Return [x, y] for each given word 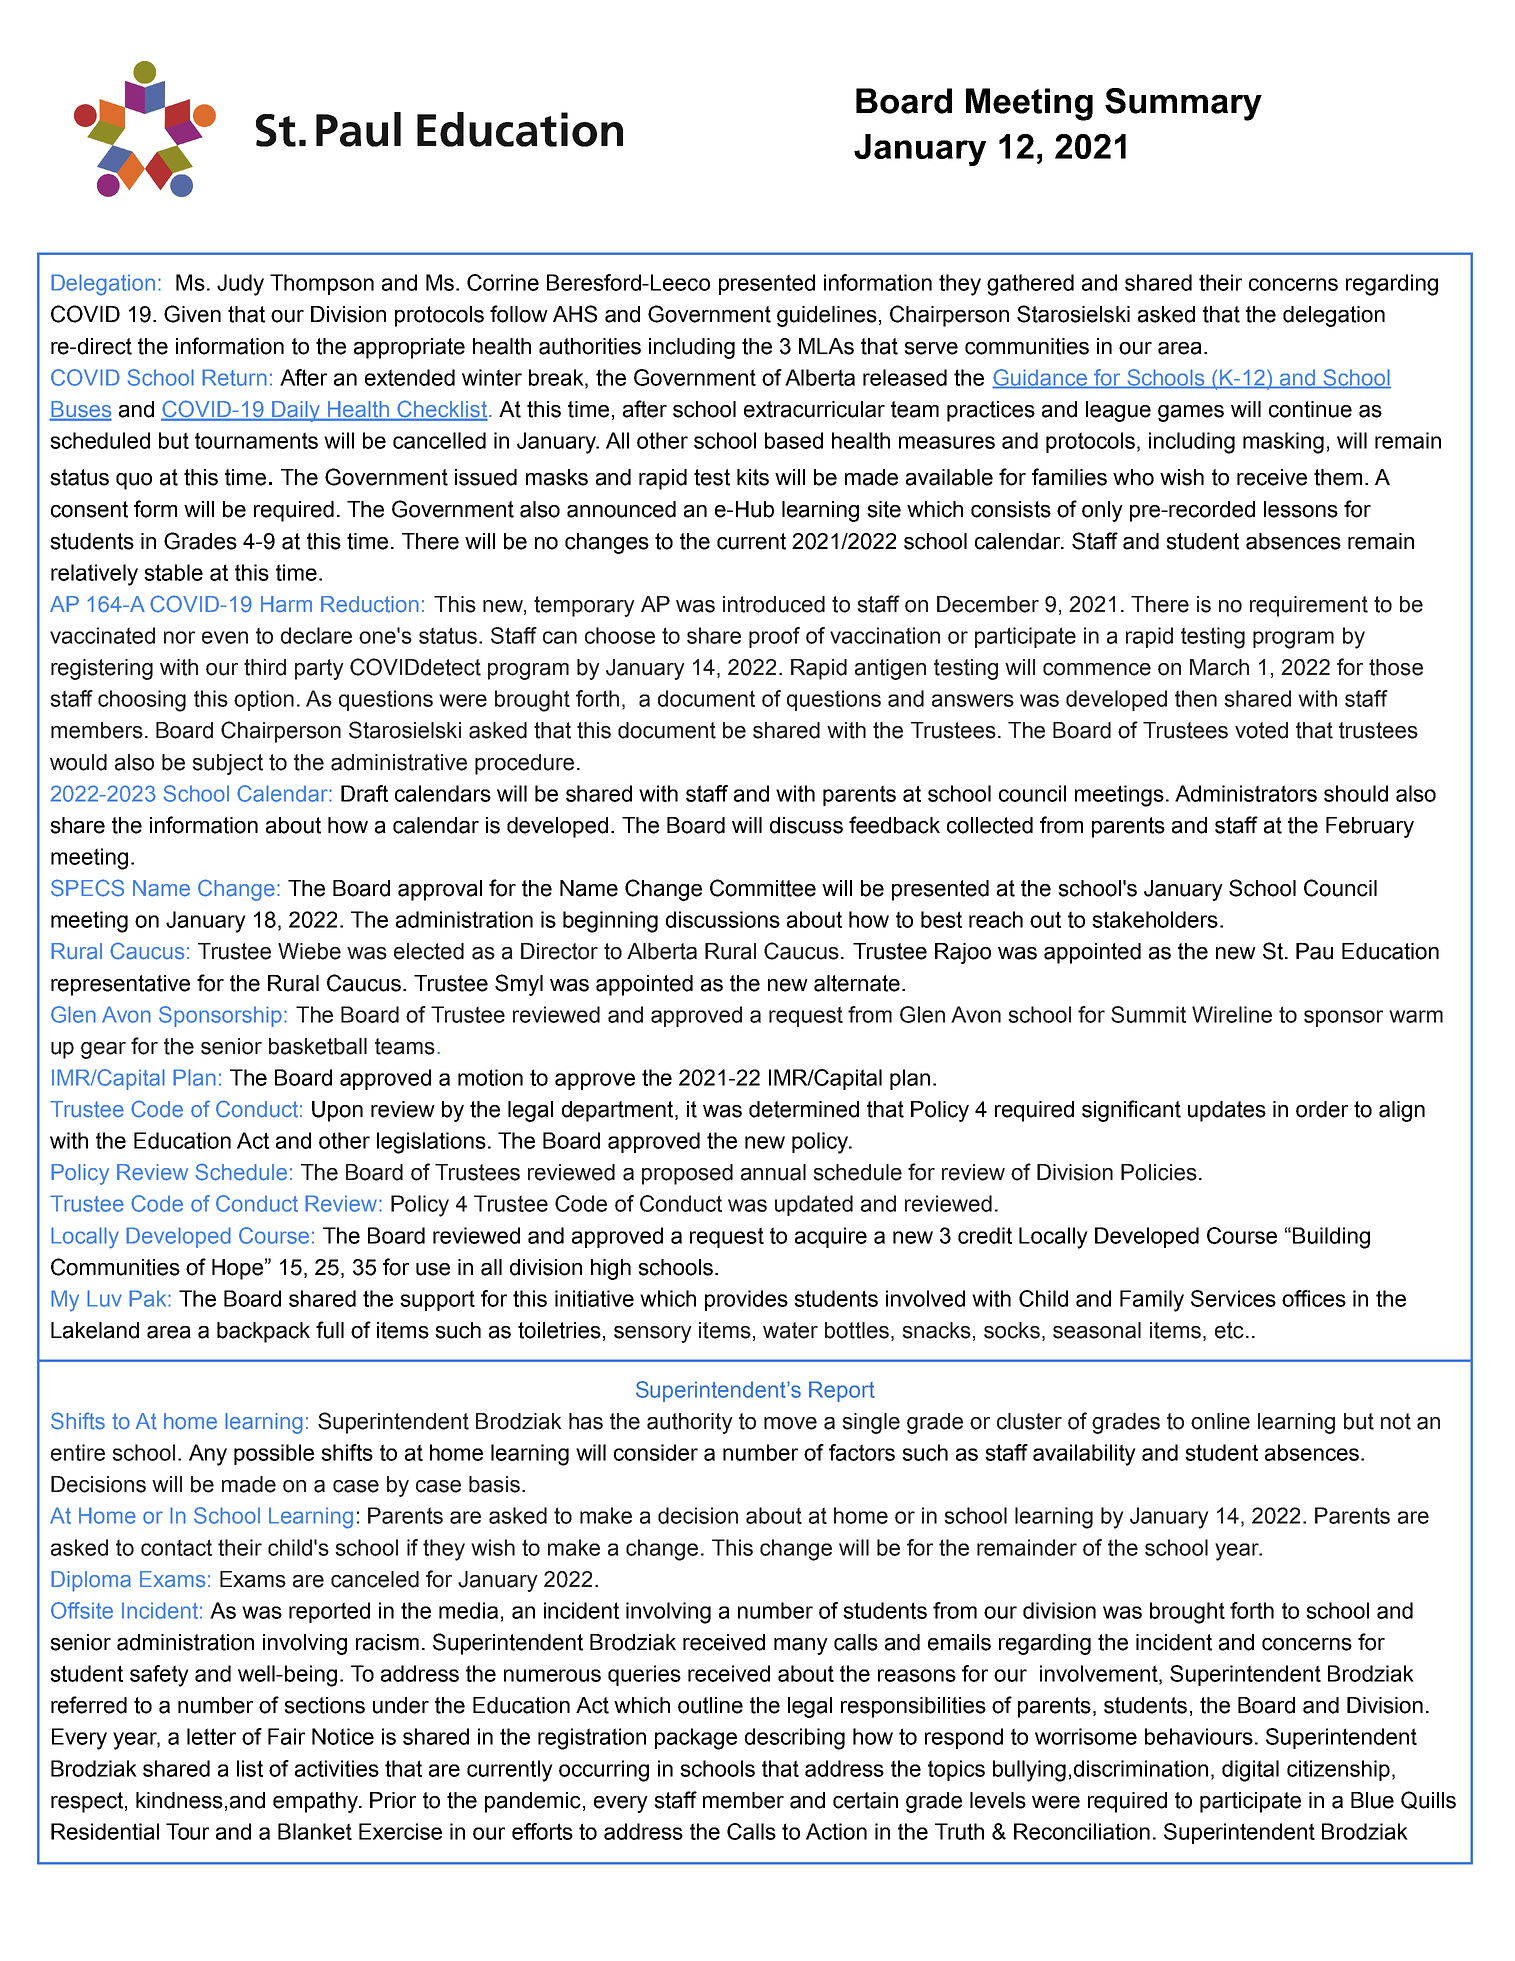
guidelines [827, 316]
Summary [1183, 104]
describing [795, 1739]
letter [211, 1736]
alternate [857, 983]
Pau [1314, 951]
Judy [240, 285]
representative [120, 985]
